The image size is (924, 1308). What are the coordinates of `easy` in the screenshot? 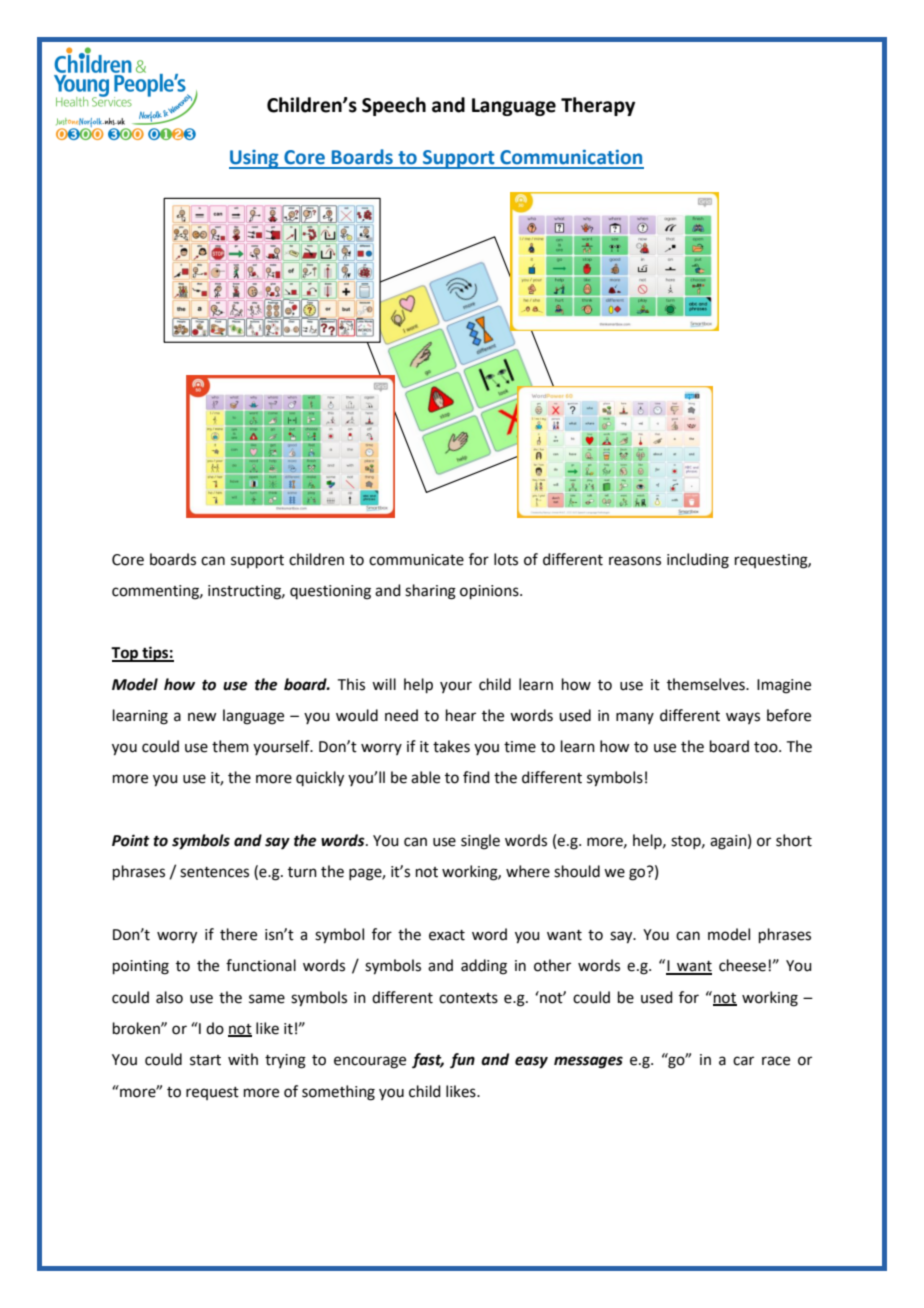 It's located at (531, 1062).
